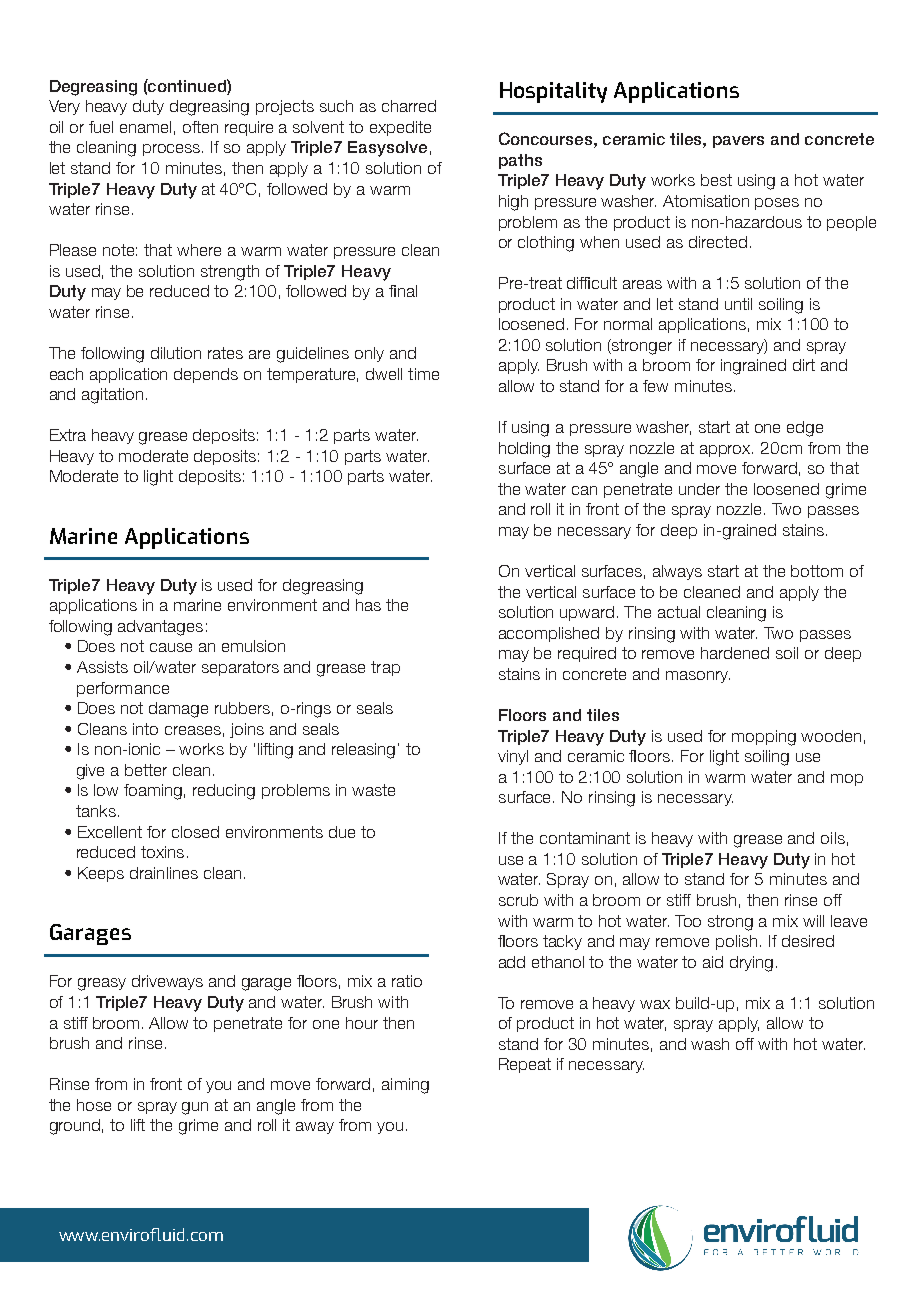  What do you see at coordinates (200, 127) in the image?
I see `often` at bounding box center [200, 127].
